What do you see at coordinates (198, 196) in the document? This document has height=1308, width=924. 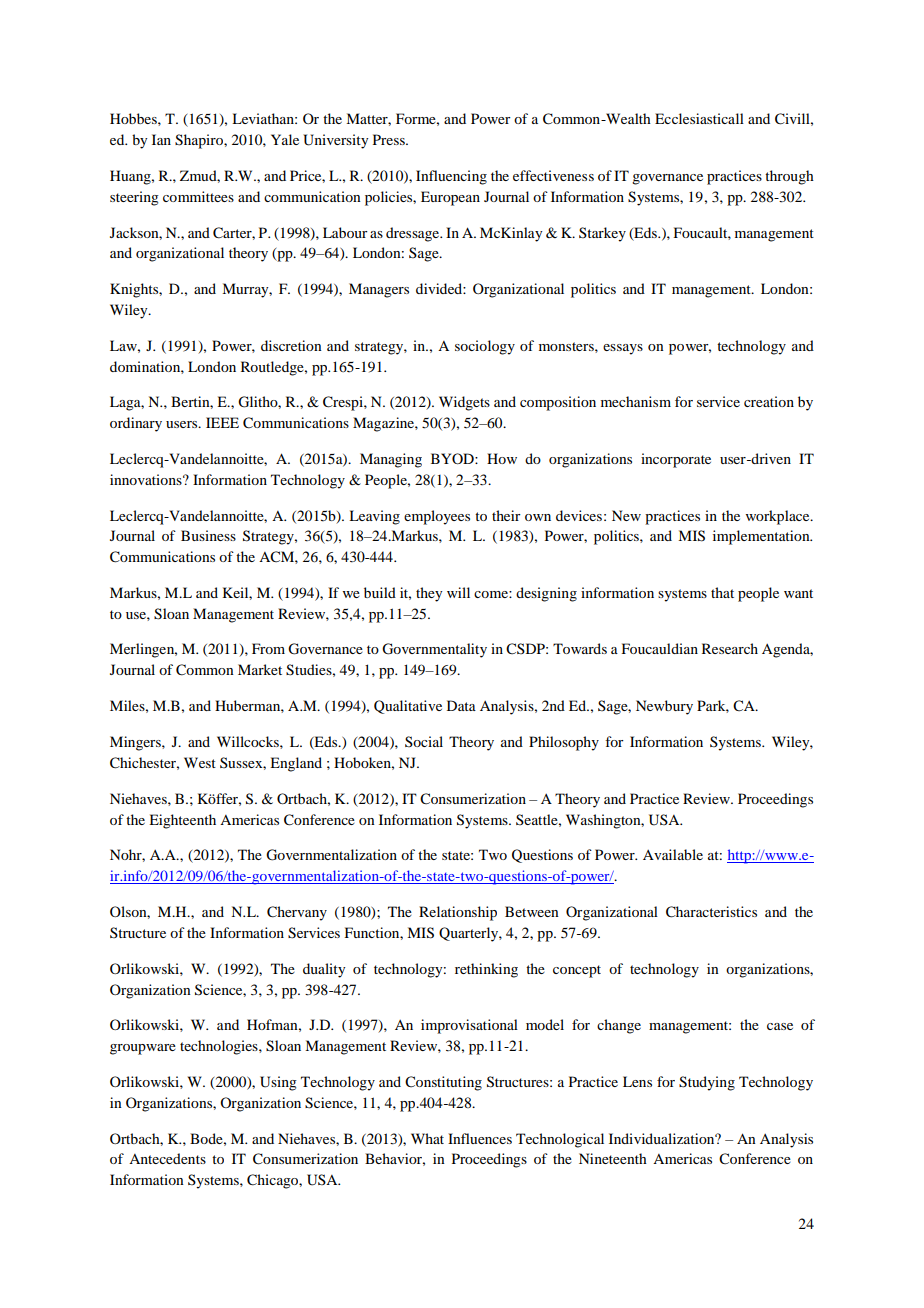 I see `committees` at bounding box center [198, 196].
